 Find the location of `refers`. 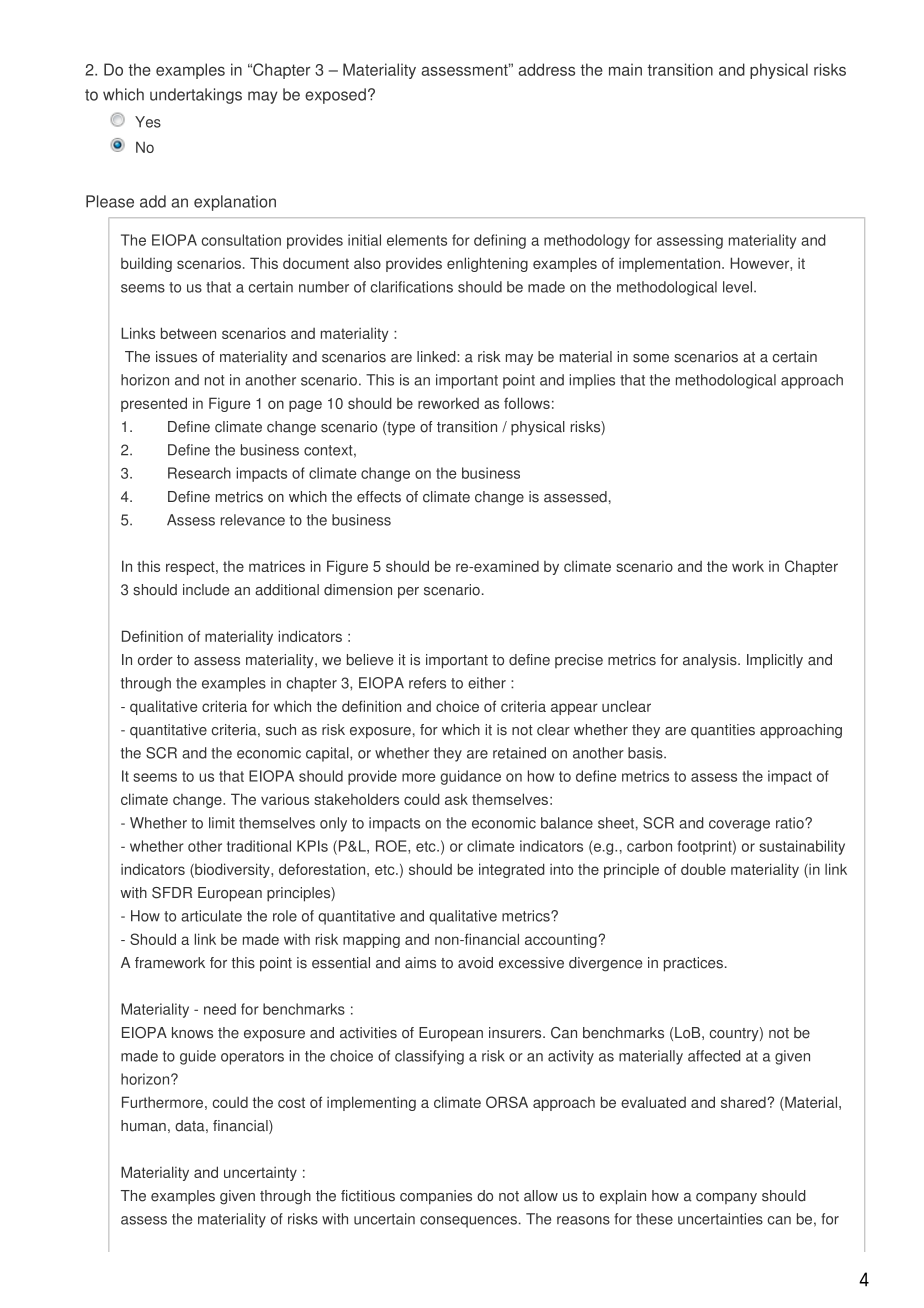

refers is located at coordinates (427, 683).
